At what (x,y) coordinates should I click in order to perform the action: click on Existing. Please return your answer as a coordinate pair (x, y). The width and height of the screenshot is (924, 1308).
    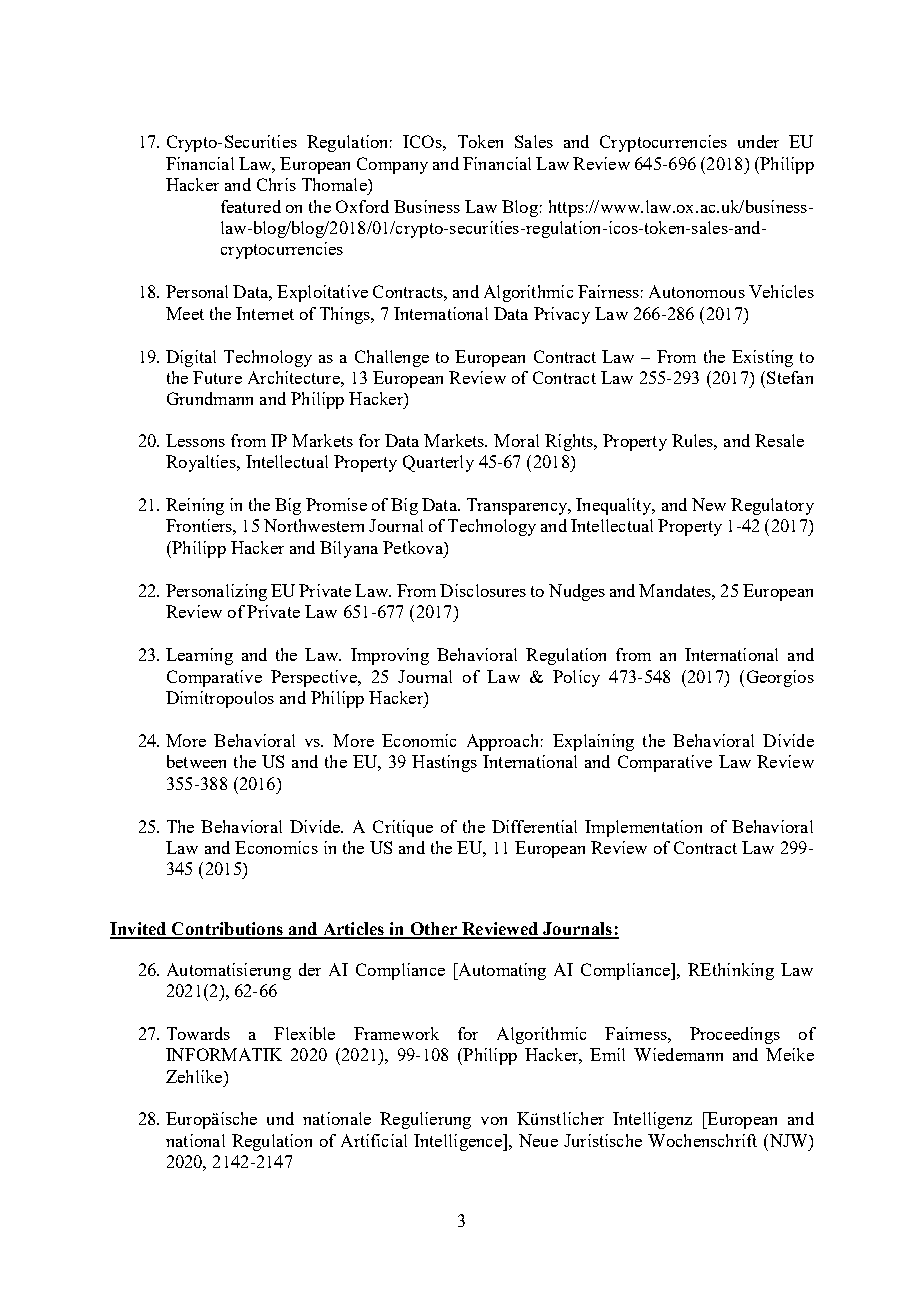
    Looking at the image, I should click on (762, 358).
